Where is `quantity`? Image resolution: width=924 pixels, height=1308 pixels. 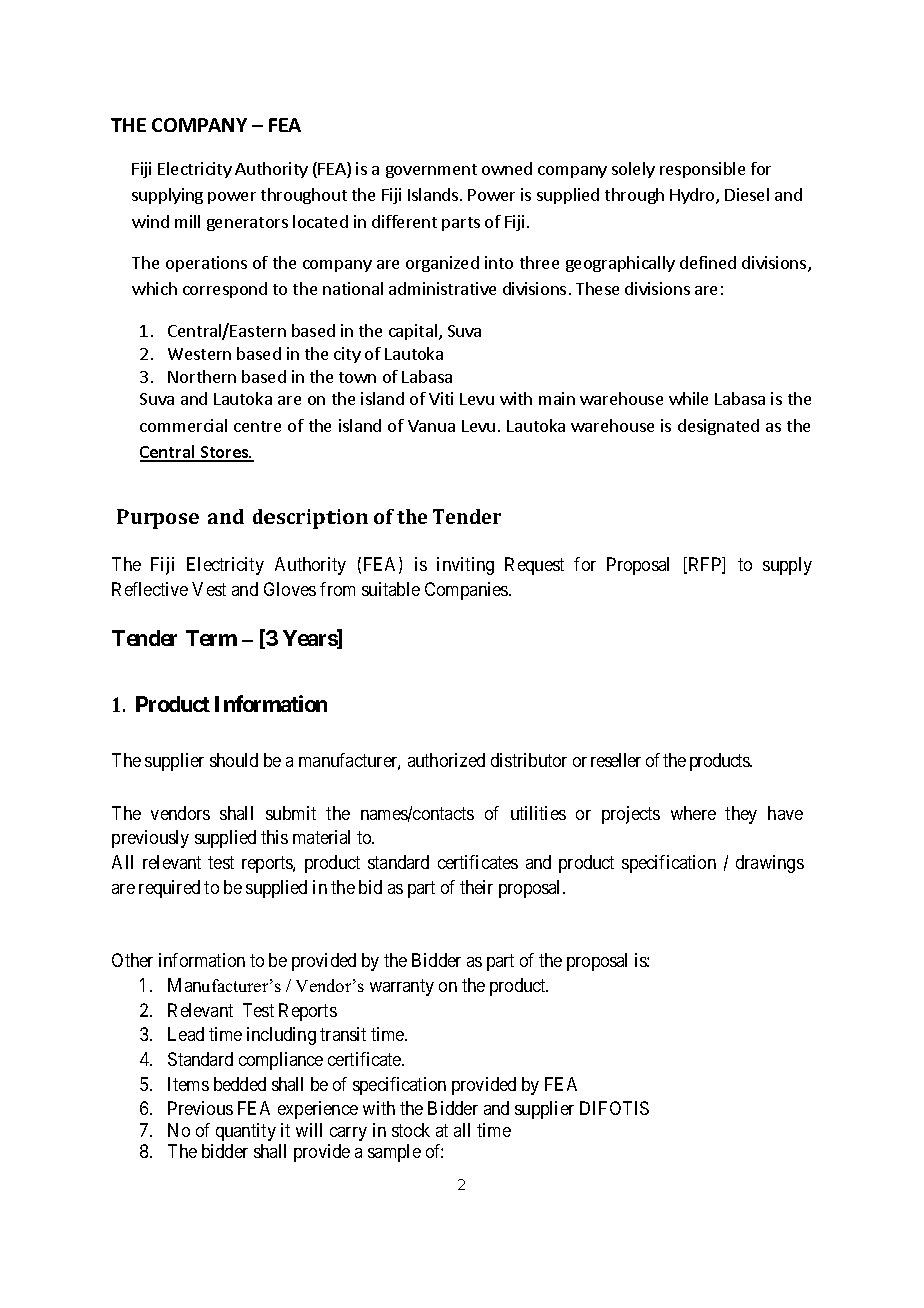
quantity is located at coordinates (246, 1132).
